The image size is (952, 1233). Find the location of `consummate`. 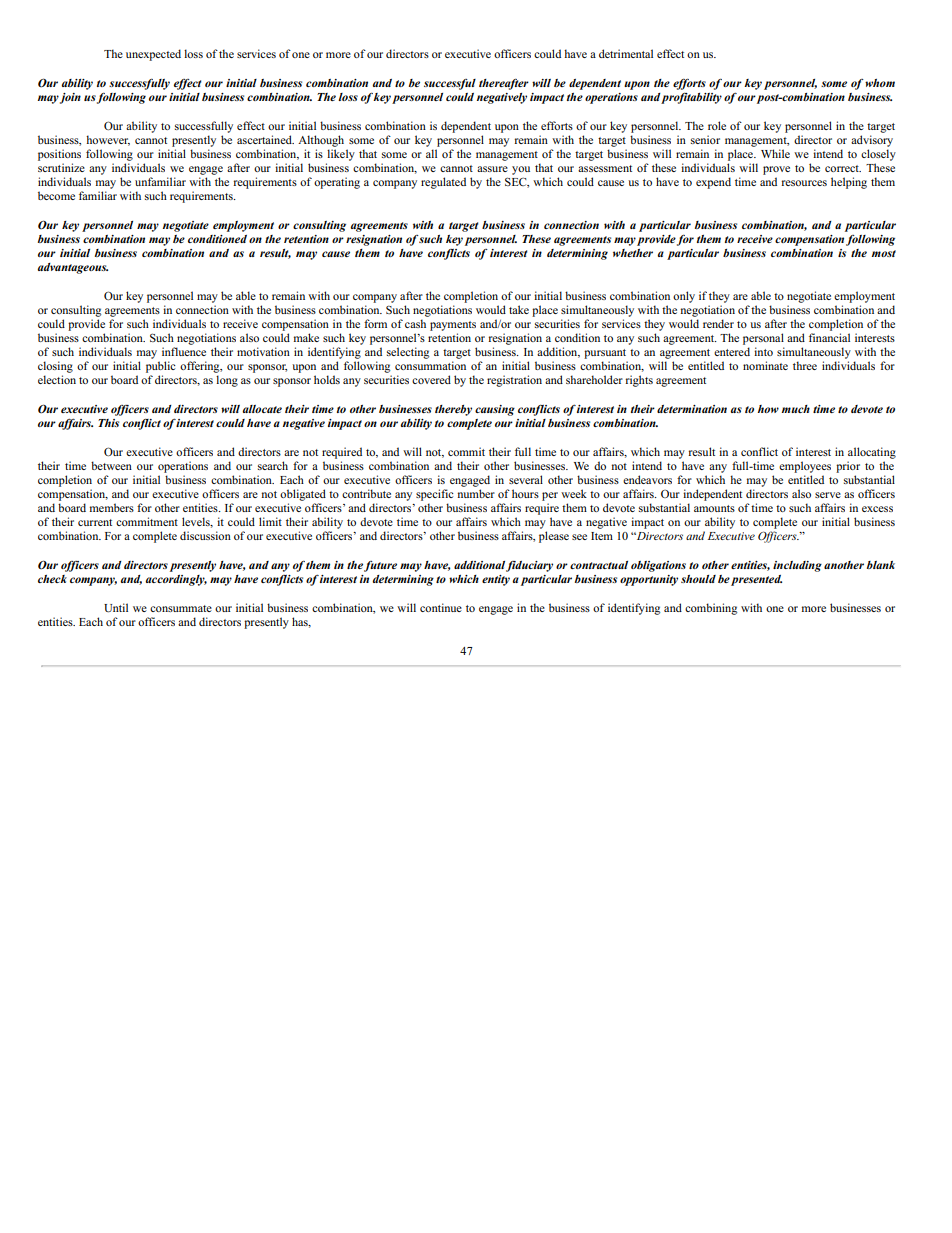

consummate is located at coordinates (181, 608).
